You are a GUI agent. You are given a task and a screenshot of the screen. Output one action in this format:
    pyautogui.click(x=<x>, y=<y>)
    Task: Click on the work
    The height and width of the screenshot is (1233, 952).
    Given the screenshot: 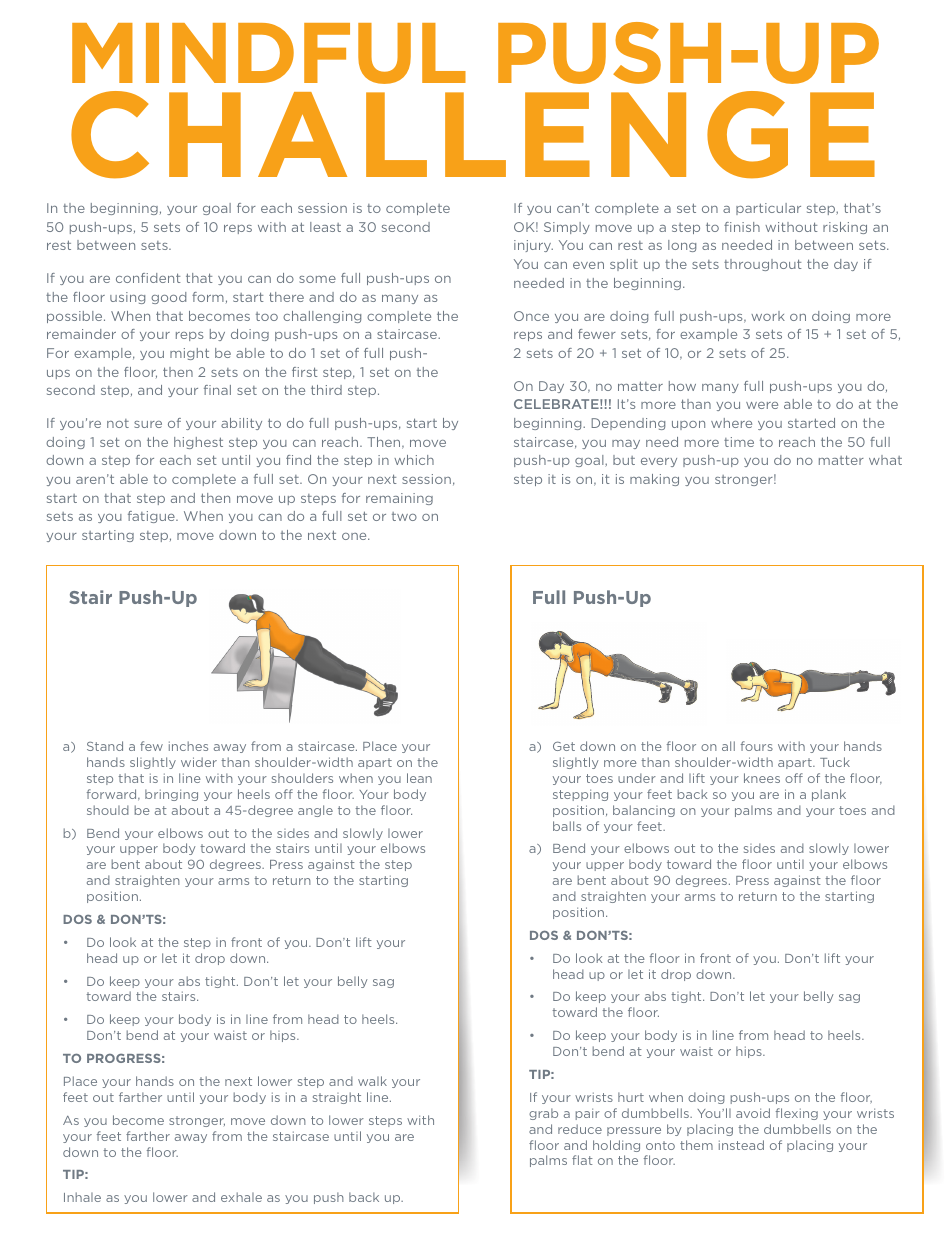 What is the action you would take?
    pyautogui.click(x=768, y=316)
